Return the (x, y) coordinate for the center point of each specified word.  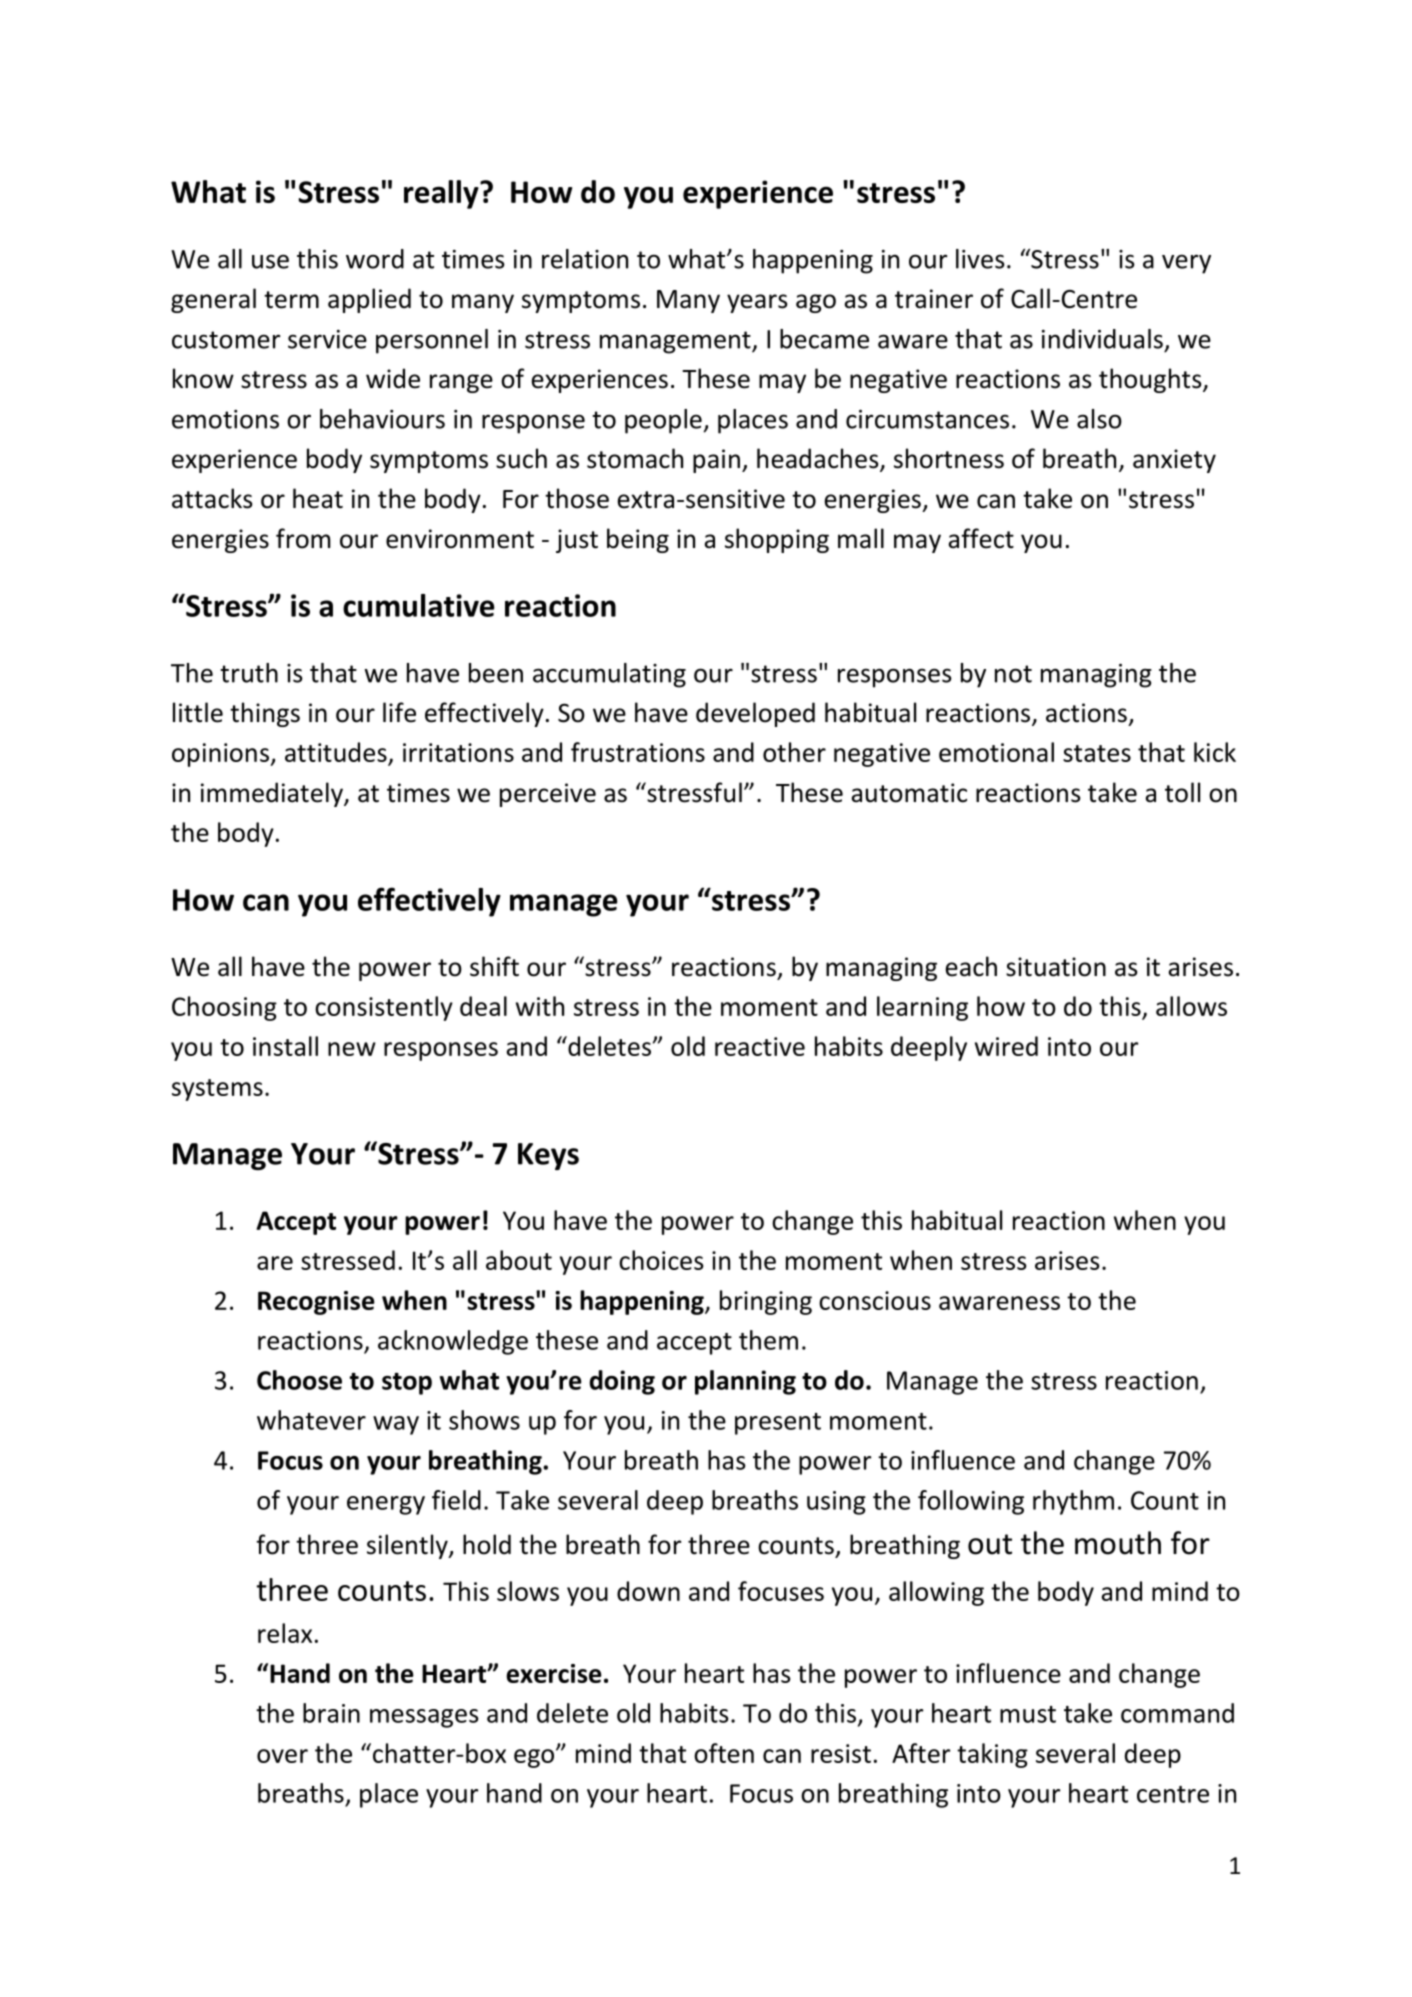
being (638, 540)
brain (331, 1713)
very (1186, 264)
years (757, 303)
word (375, 259)
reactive (760, 1046)
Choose (299, 1380)
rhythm (1073, 1502)
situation (1056, 967)
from (303, 538)
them (768, 1340)
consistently (384, 1008)
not (1013, 674)
